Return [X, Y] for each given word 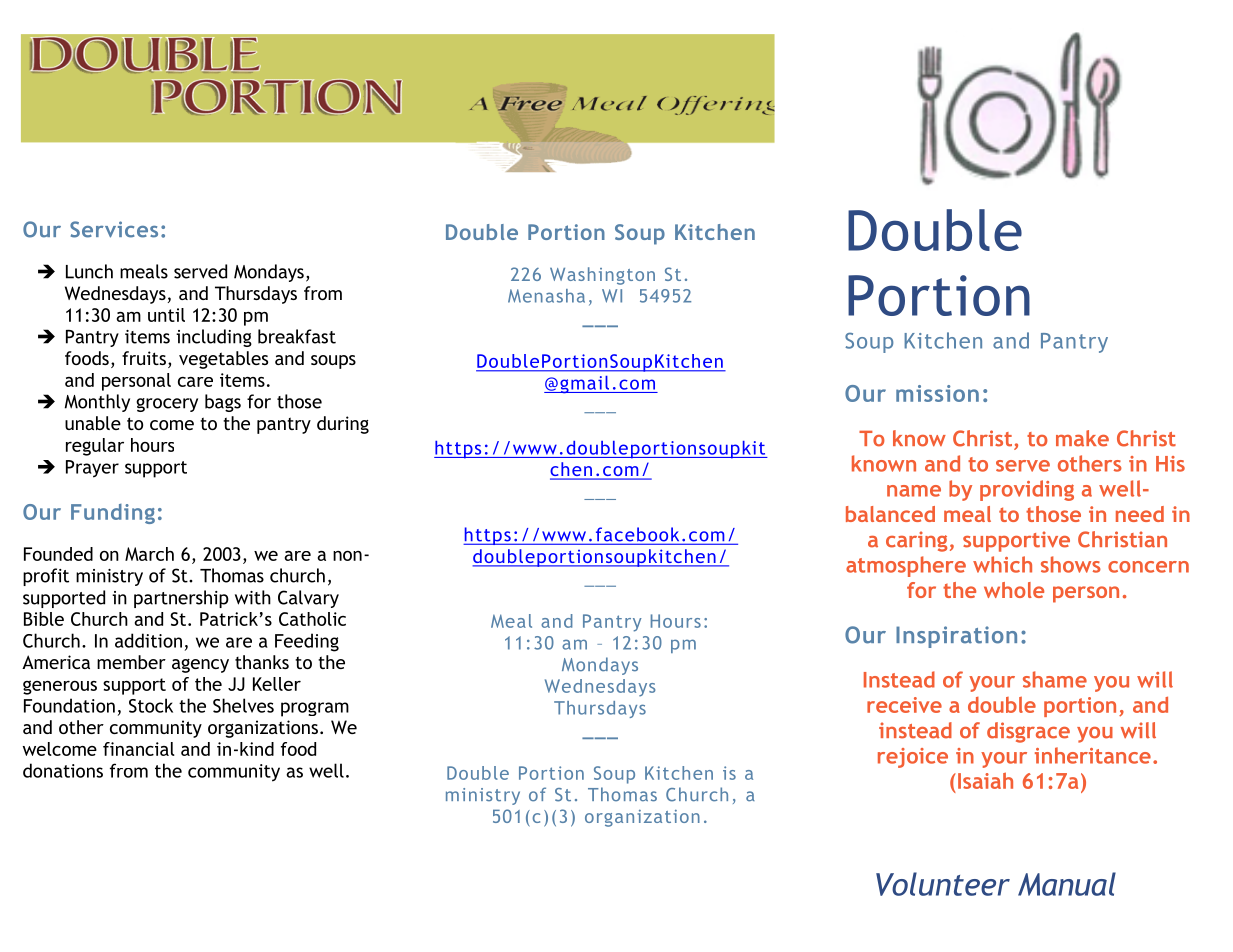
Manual [1067, 884]
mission [937, 393]
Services [114, 229]
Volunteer [943, 884]
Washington [602, 276]
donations [63, 770]
